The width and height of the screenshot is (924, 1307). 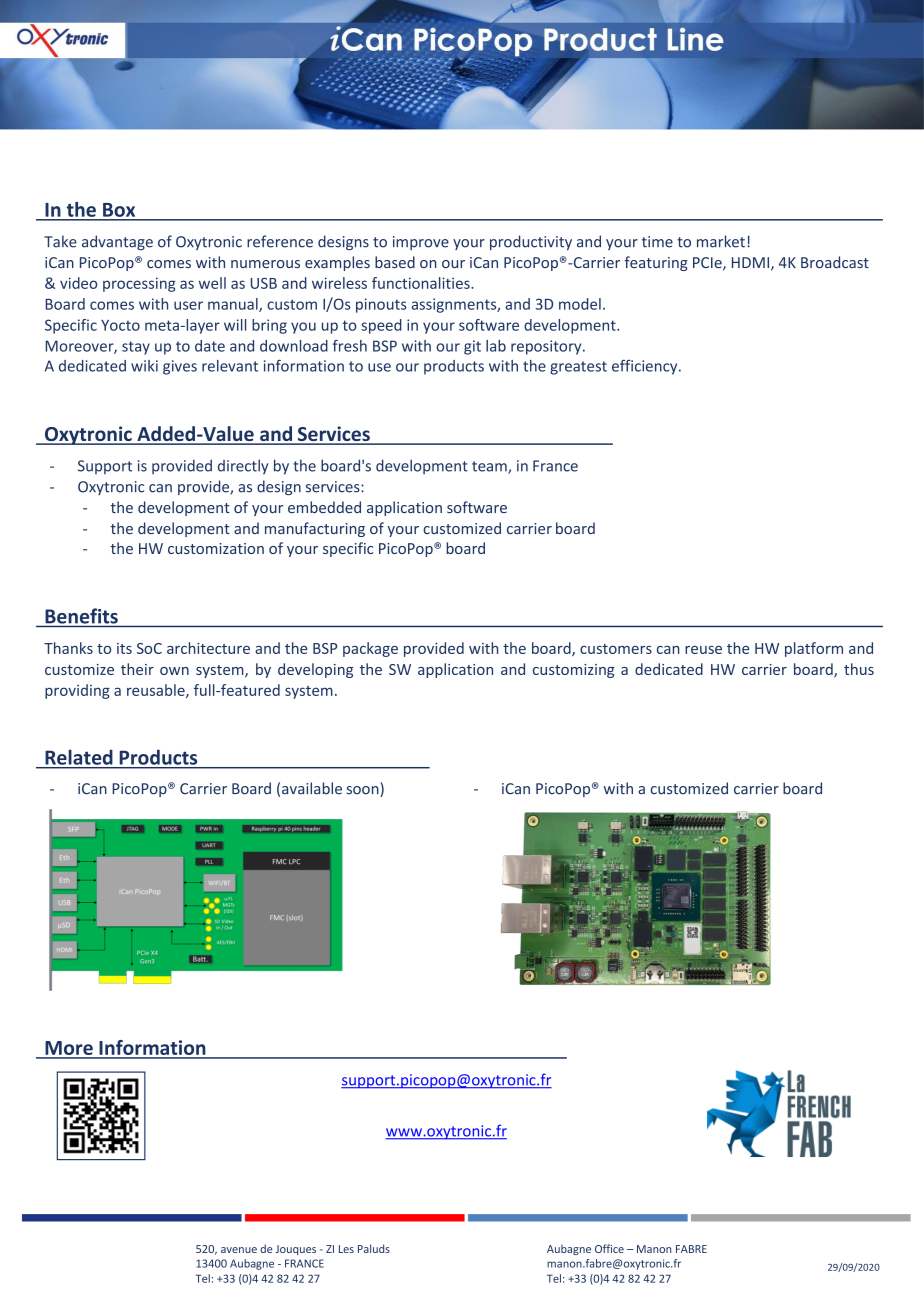 What do you see at coordinates (646, 367) in the screenshot?
I see `efficiency` at bounding box center [646, 367].
